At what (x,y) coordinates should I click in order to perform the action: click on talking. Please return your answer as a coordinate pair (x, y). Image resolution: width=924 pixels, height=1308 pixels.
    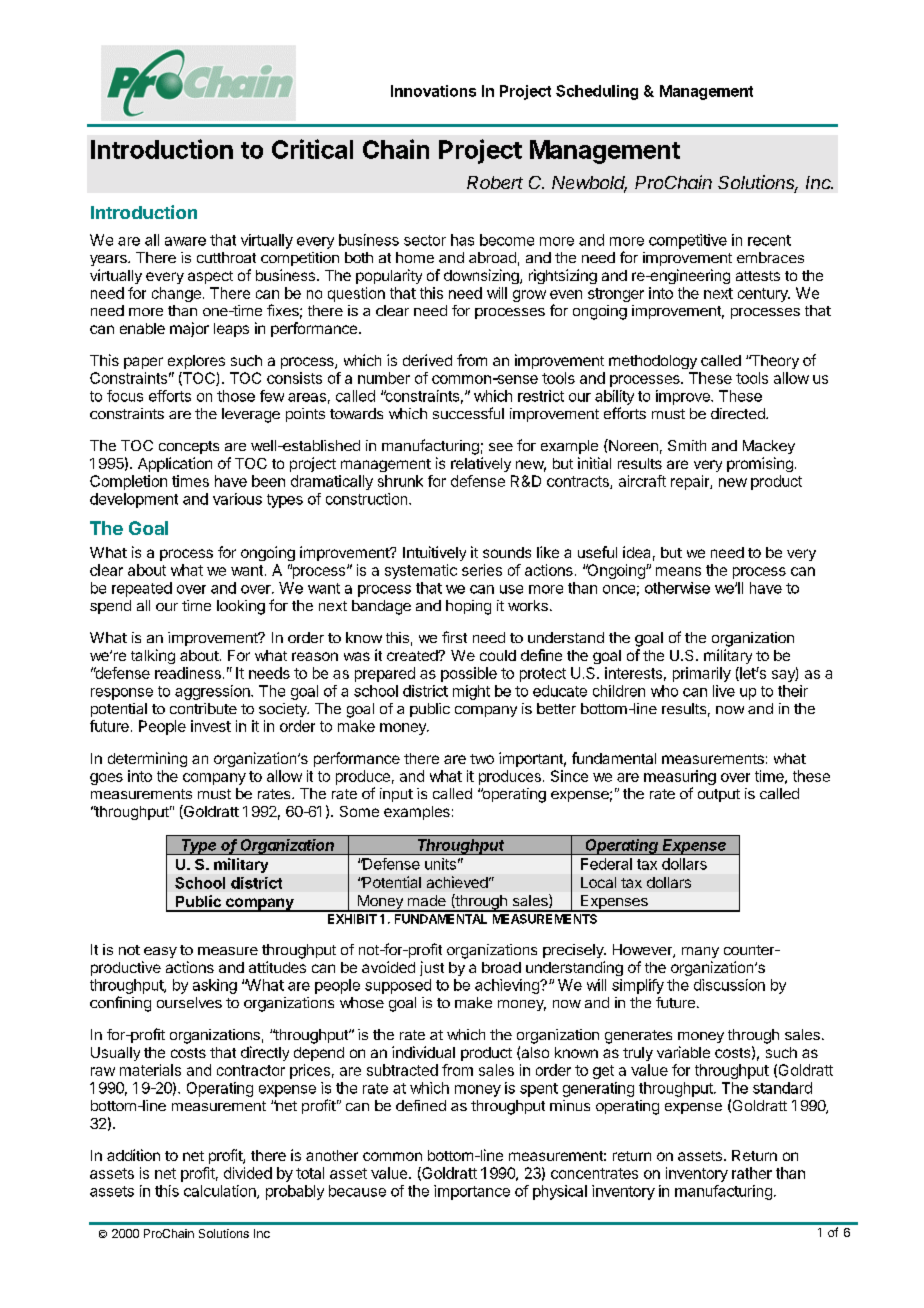
    Looking at the image, I should click on (153, 656).
